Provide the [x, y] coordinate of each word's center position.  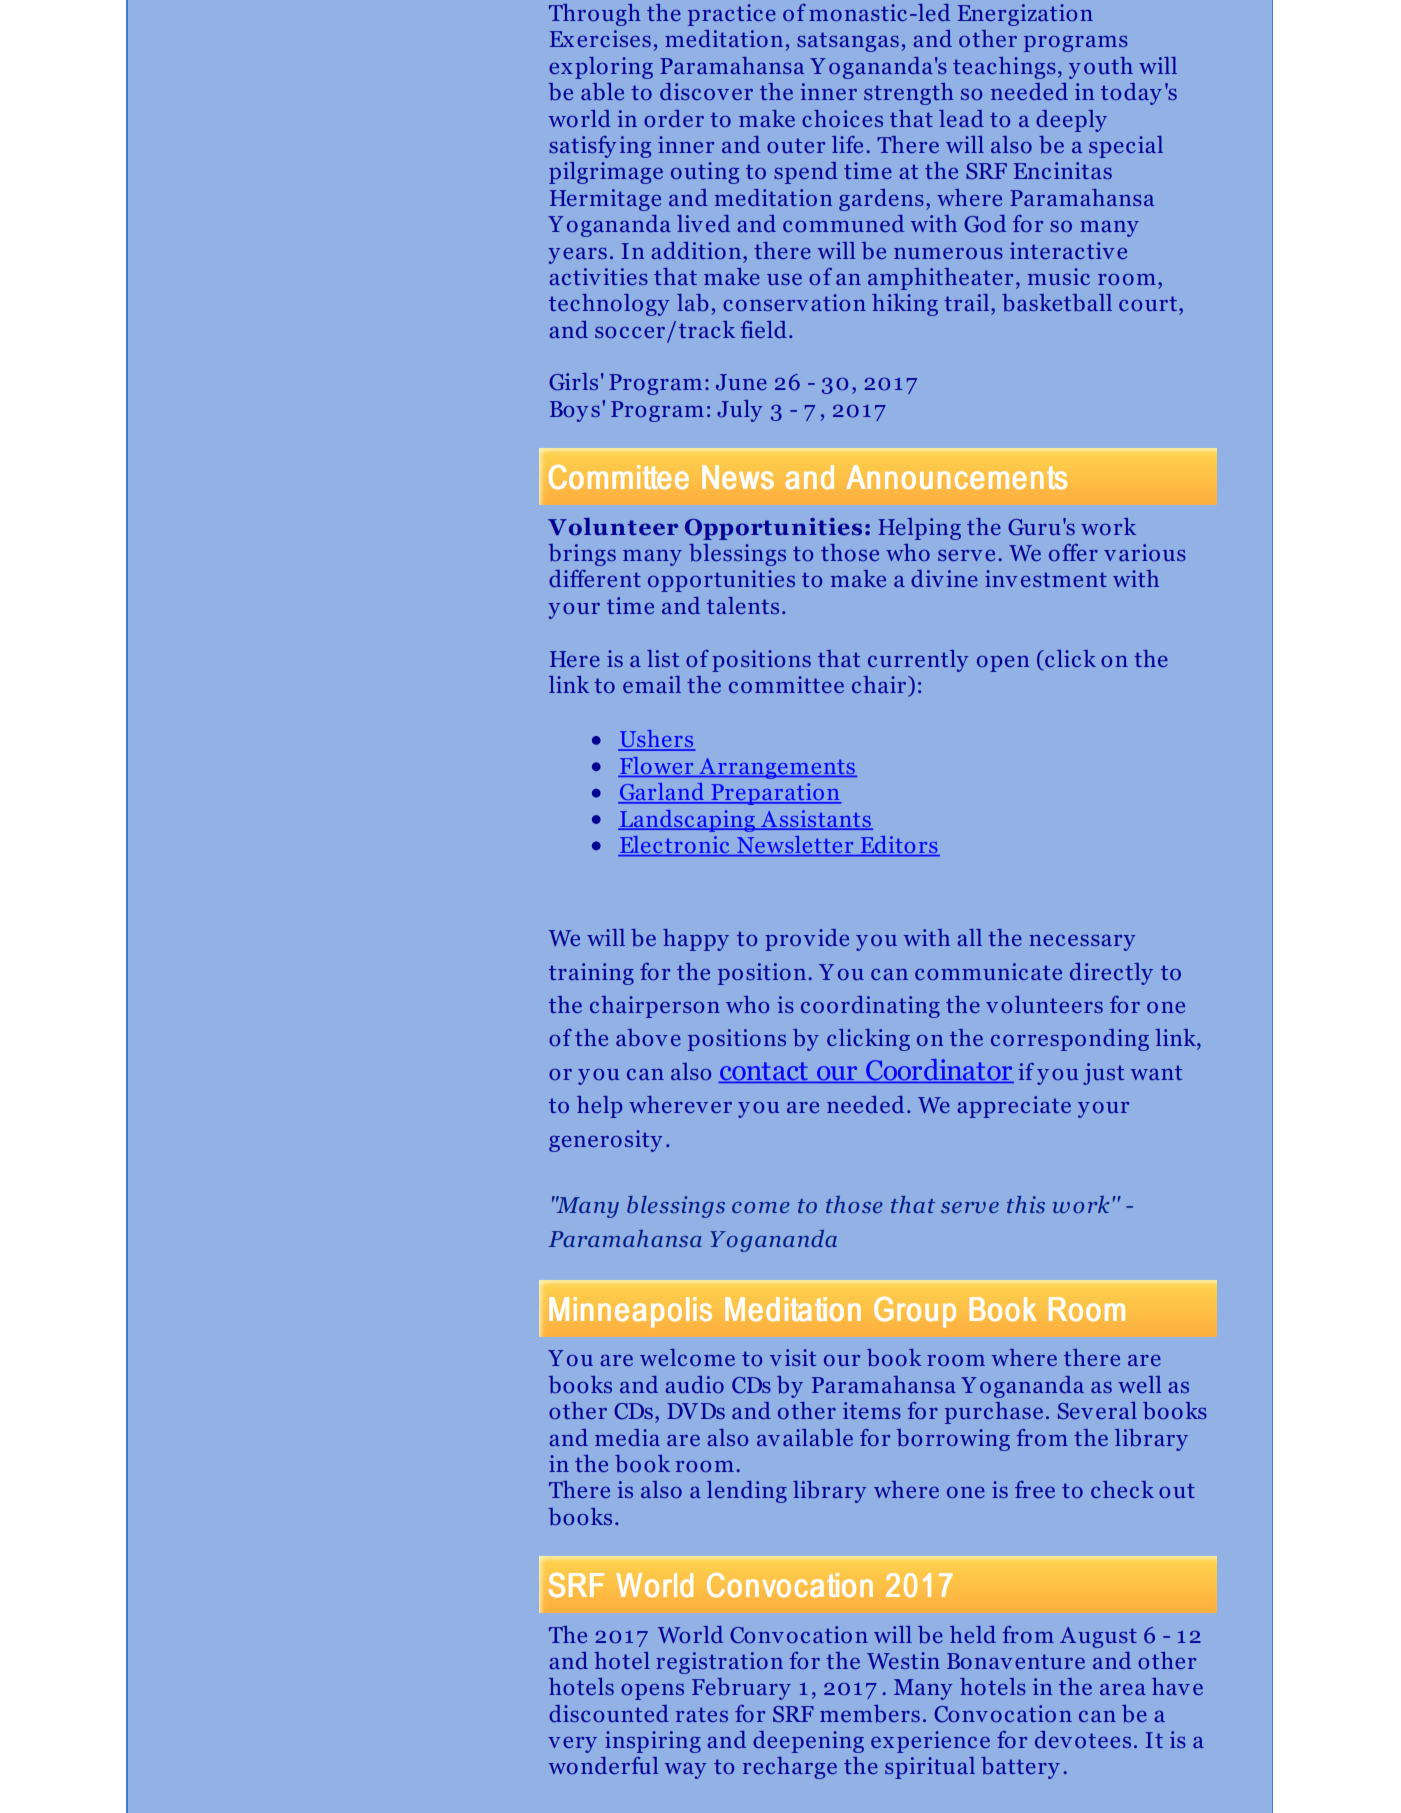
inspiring [653, 1742]
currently [918, 661]
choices [842, 118]
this [1026, 1204]
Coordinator [939, 1071]
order [674, 118]
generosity [605, 1141]
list [663, 658]
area [1123, 1689]
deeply [1071, 121]
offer [1073, 552]
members [870, 1714]
